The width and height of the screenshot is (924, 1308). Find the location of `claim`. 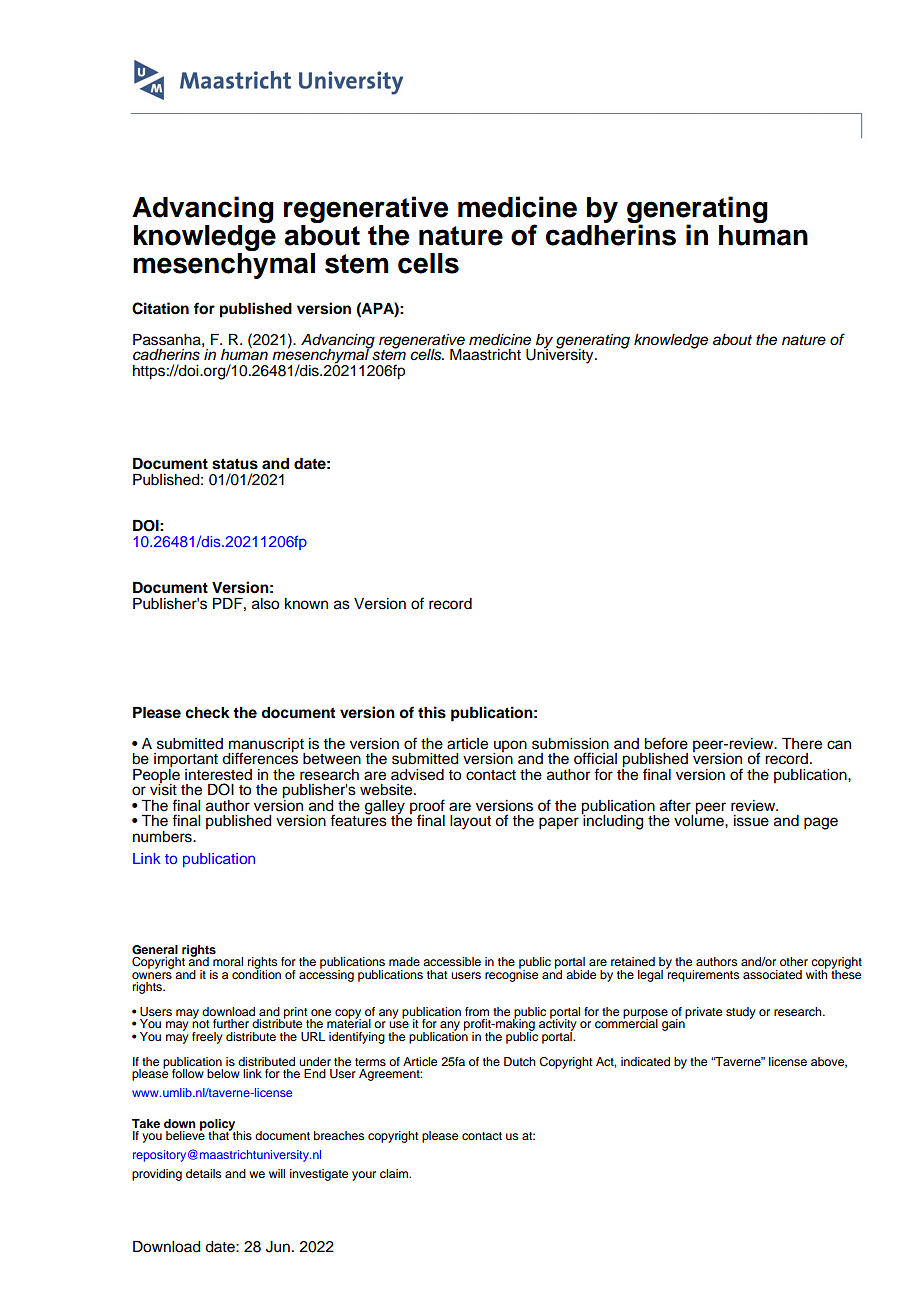

claim is located at coordinates (395, 1173).
